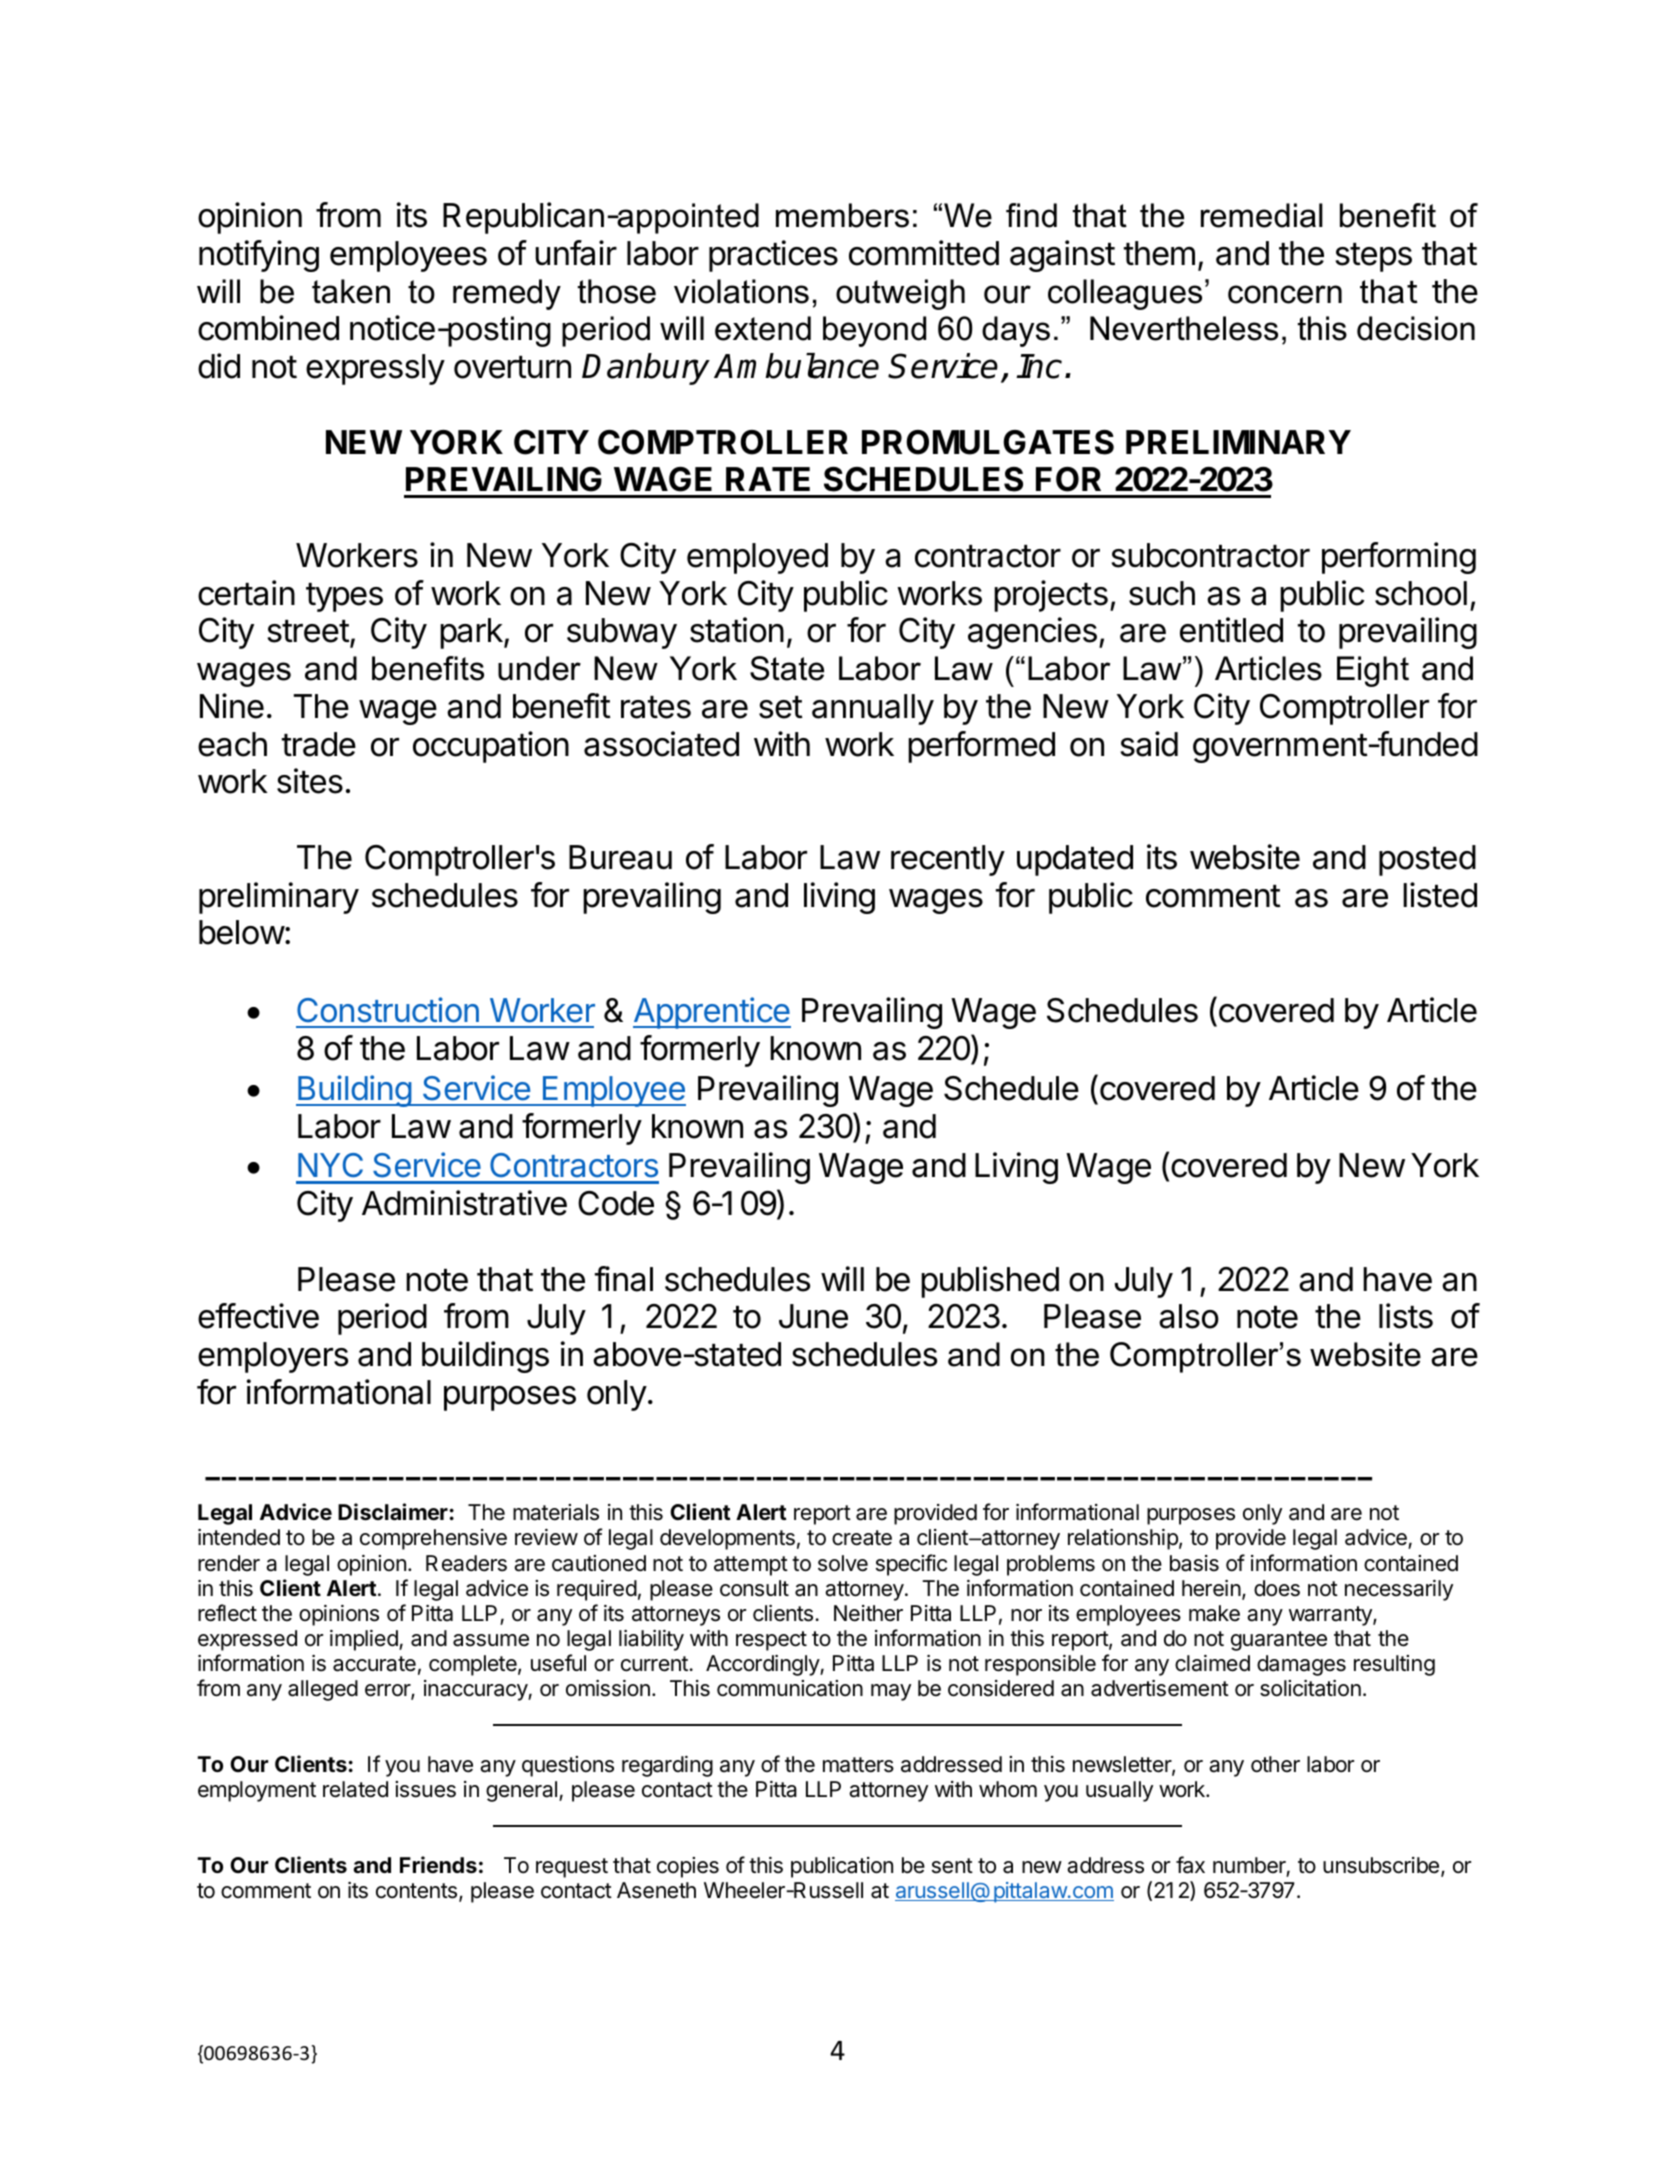  What do you see at coordinates (355, 1789) in the screenshot?
I see `related` at bounding box center [355, 1789].
